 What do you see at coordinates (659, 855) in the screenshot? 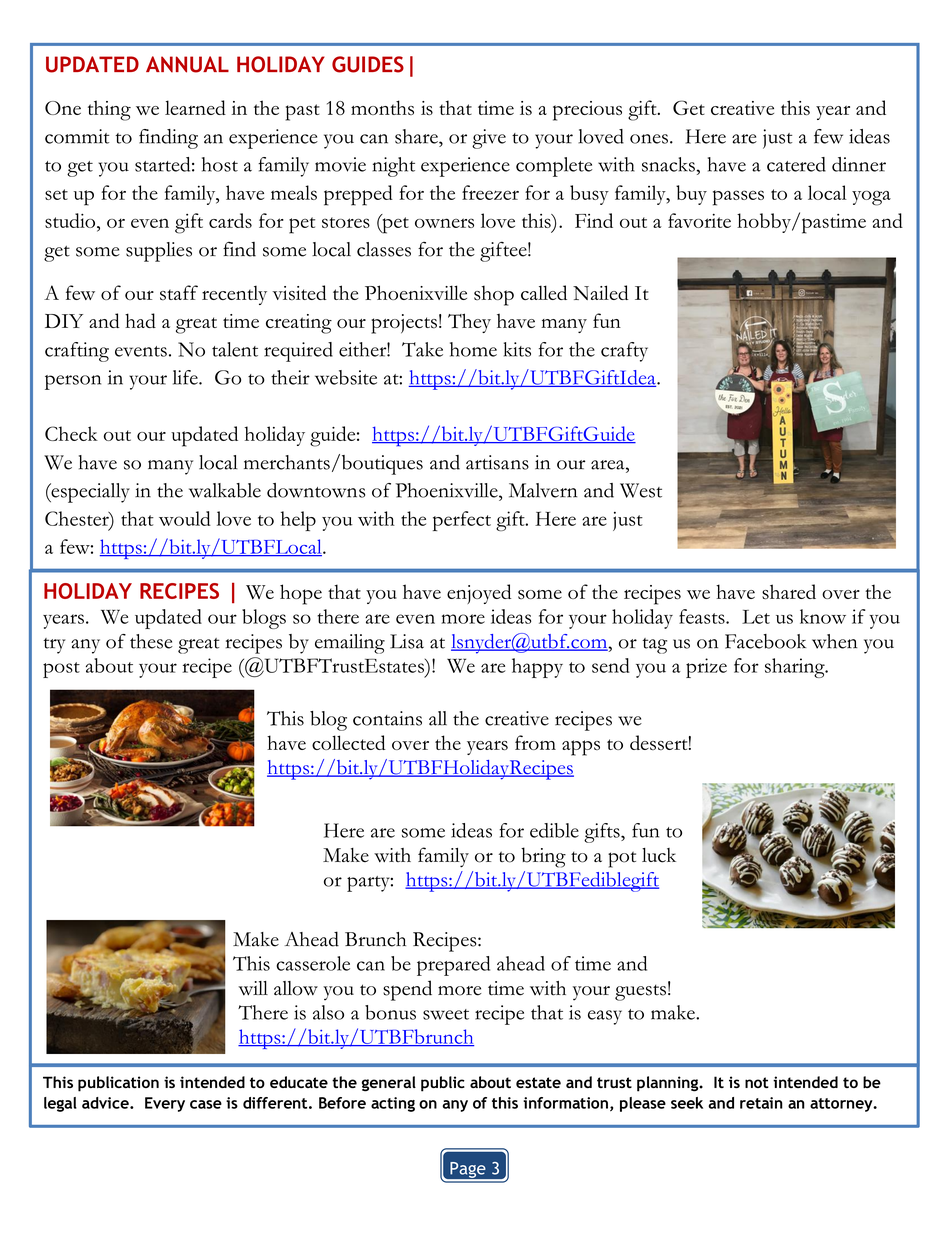
I see `luck` at bounding box center [659, 855].
